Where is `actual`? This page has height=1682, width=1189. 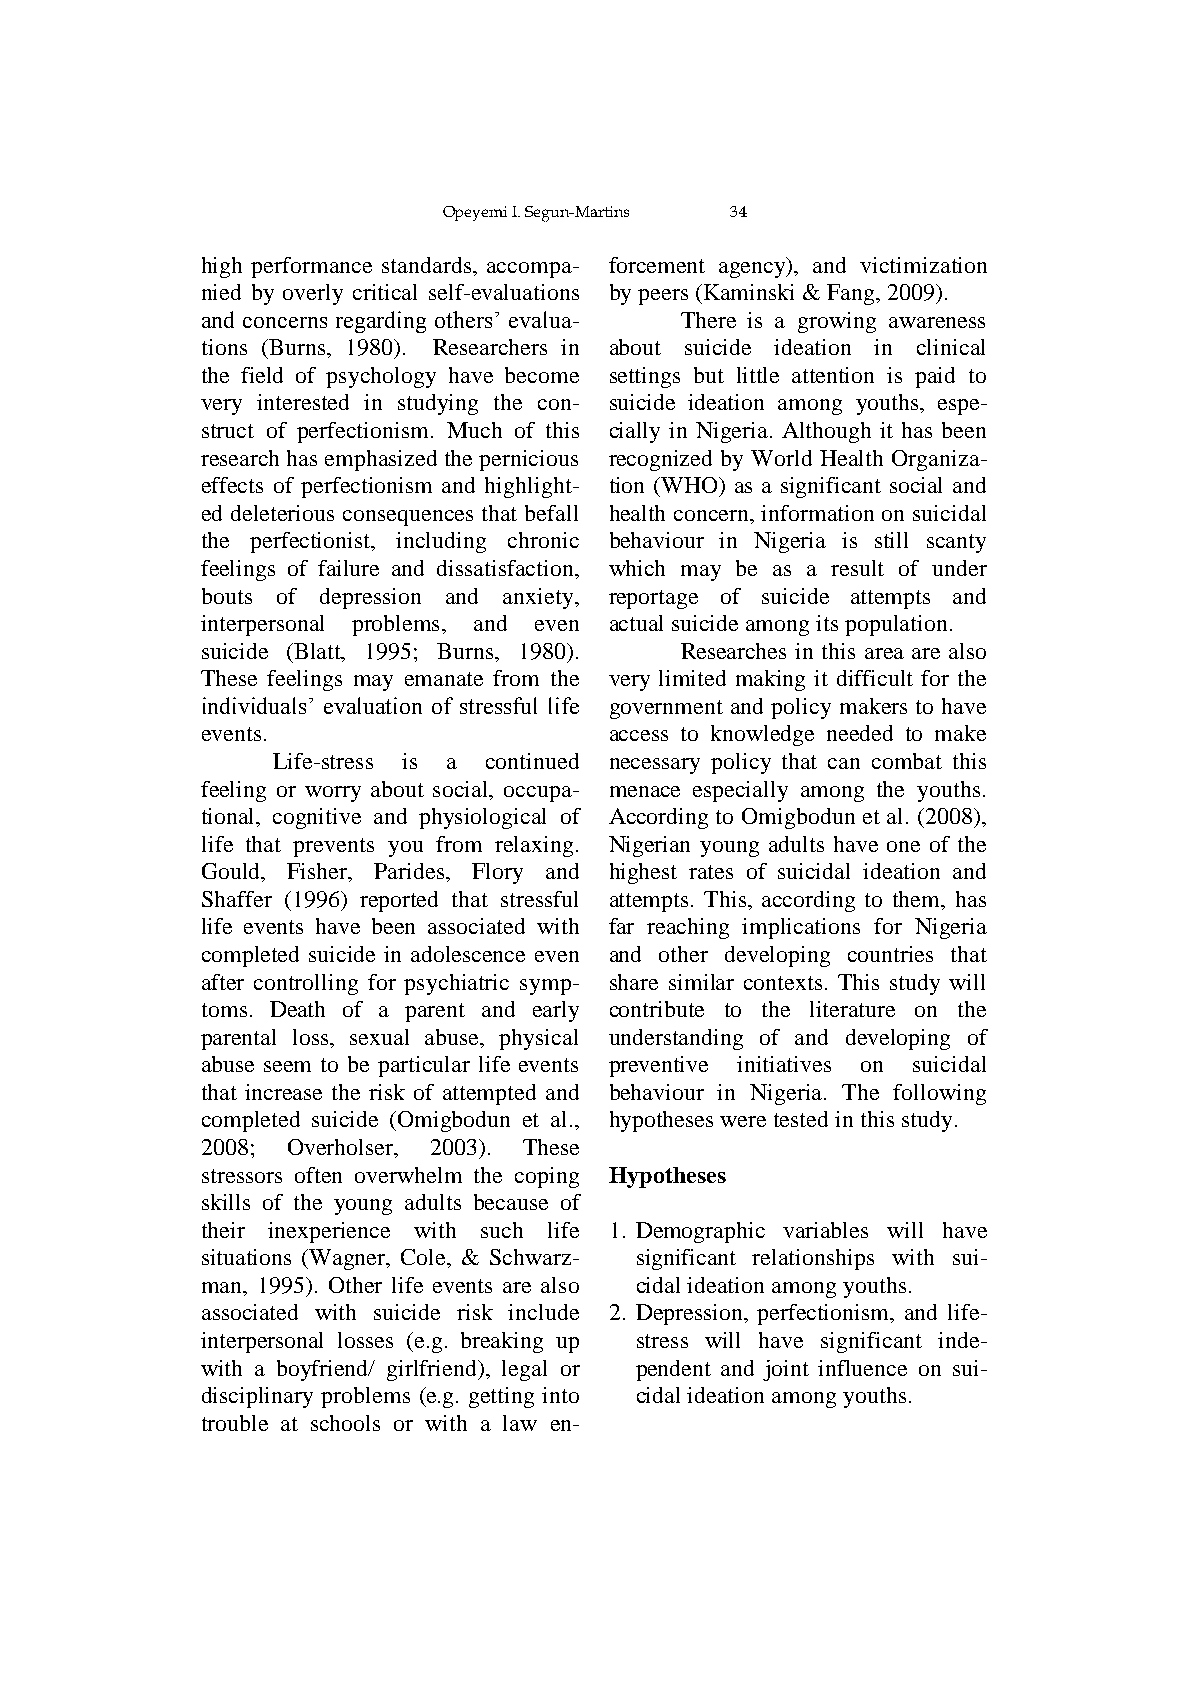 actual is located at coordinates (636, 623).
